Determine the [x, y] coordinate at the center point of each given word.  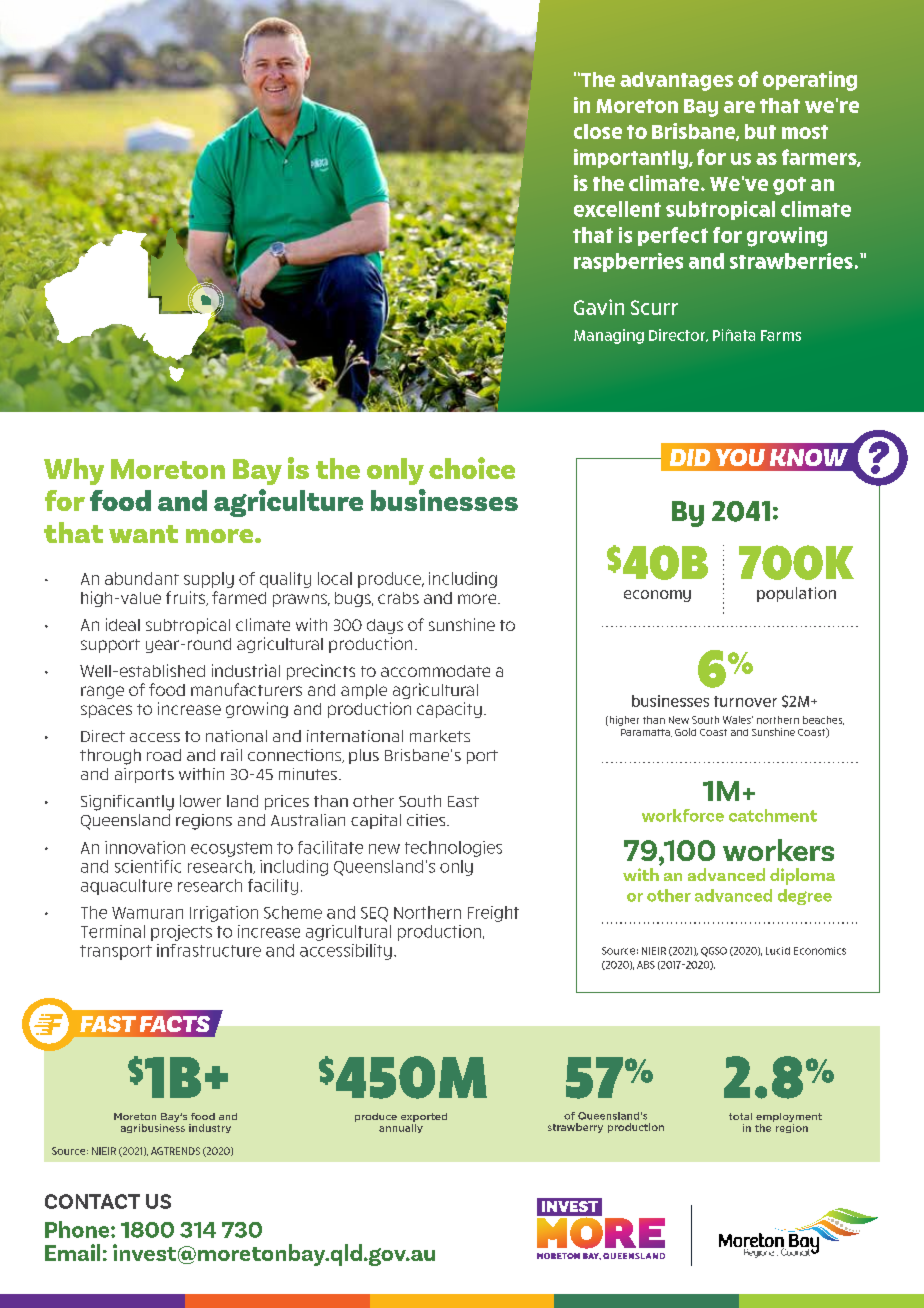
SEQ [374, 914]
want [143, 534]
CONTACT [92, 1201]
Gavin [599, 307]
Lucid [778, 951]
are [739, 107]
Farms [781, 335]
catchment [773, 815]
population [796, 594]
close [598, 131]
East [463, 801]
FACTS [175, 1024]
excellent [617, 209]
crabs [398, 598]
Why [74, 471]
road [164, 755]
